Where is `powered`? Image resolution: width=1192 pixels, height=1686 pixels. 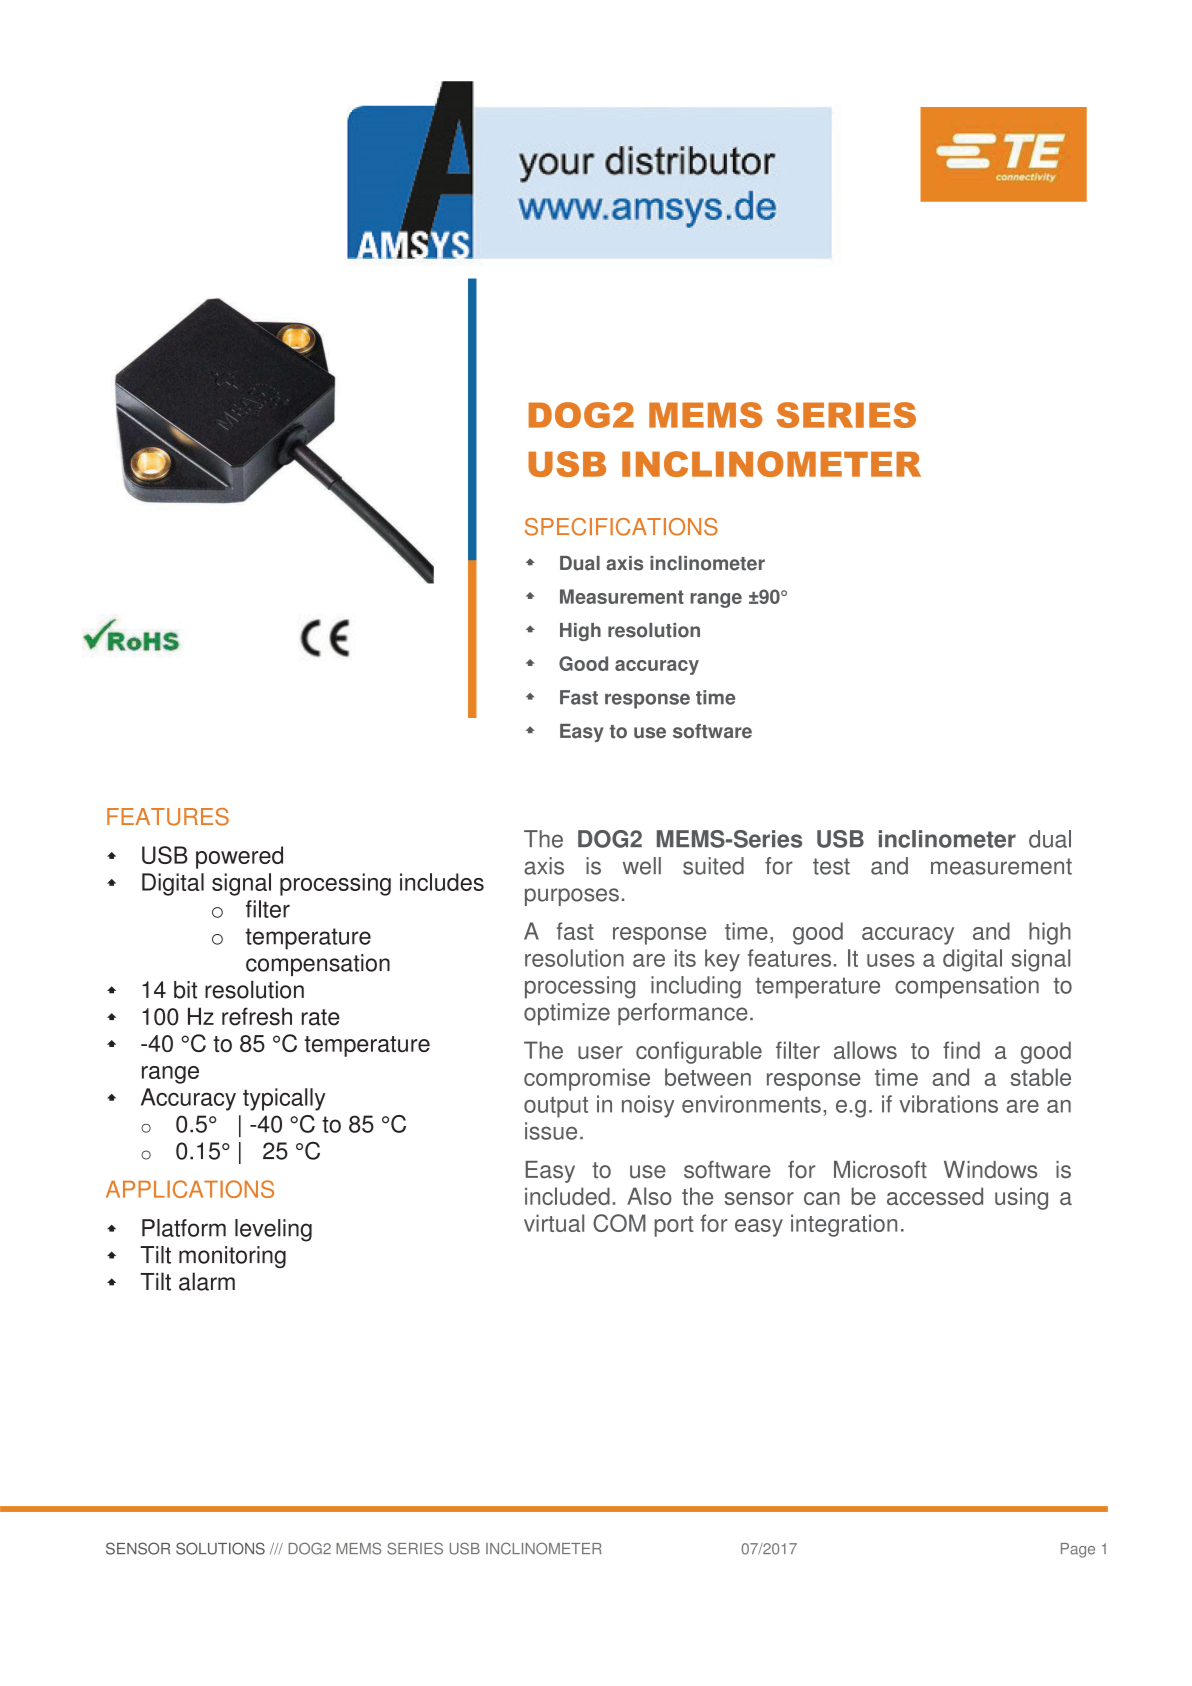
powered is located at coordinates (239, 857).
